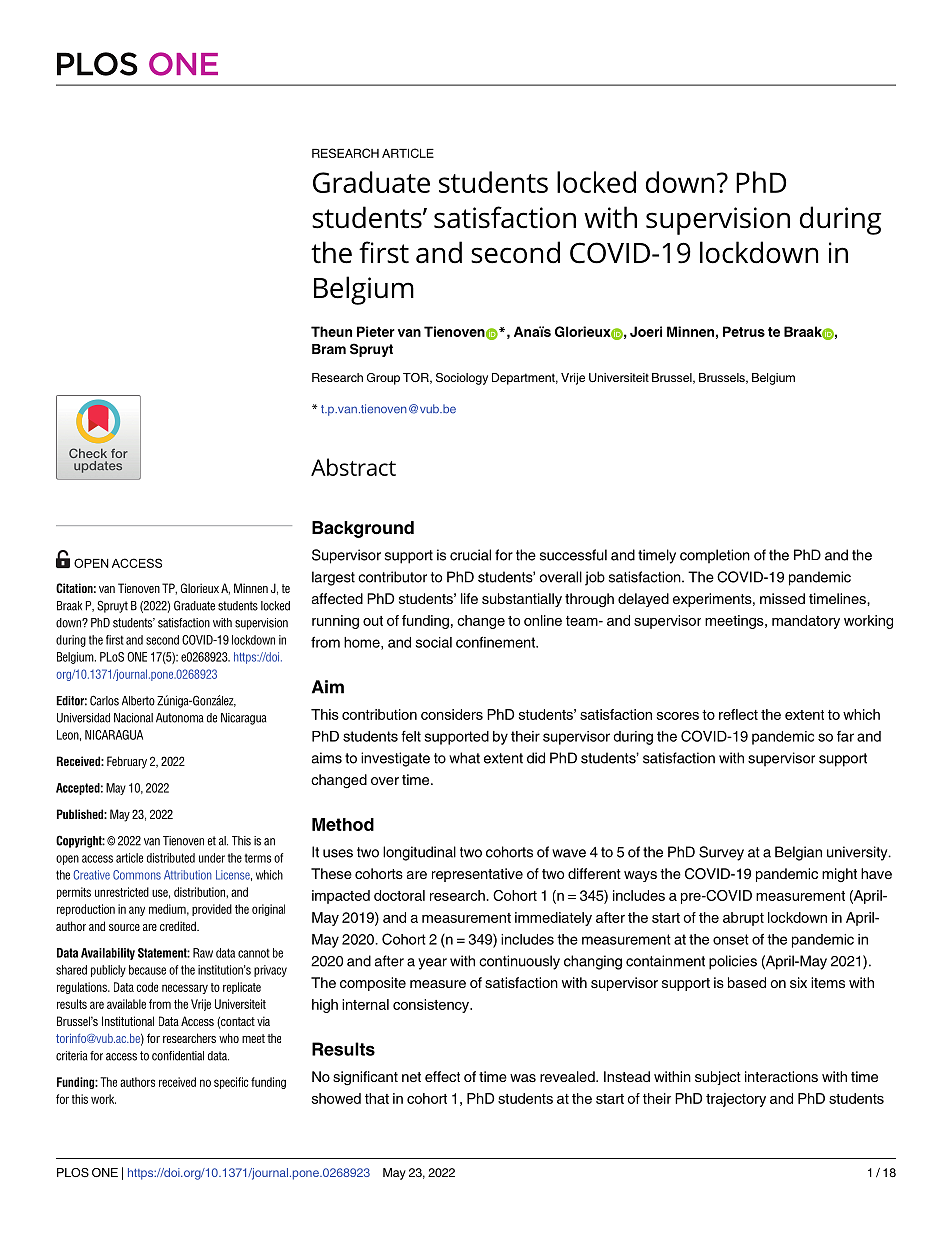 Image resolution: width=952 pixels, height=1233 pixels. What do you see at coordinates (329, 349) in the image?
I see `Bram` at bounding box center [329, 349].
